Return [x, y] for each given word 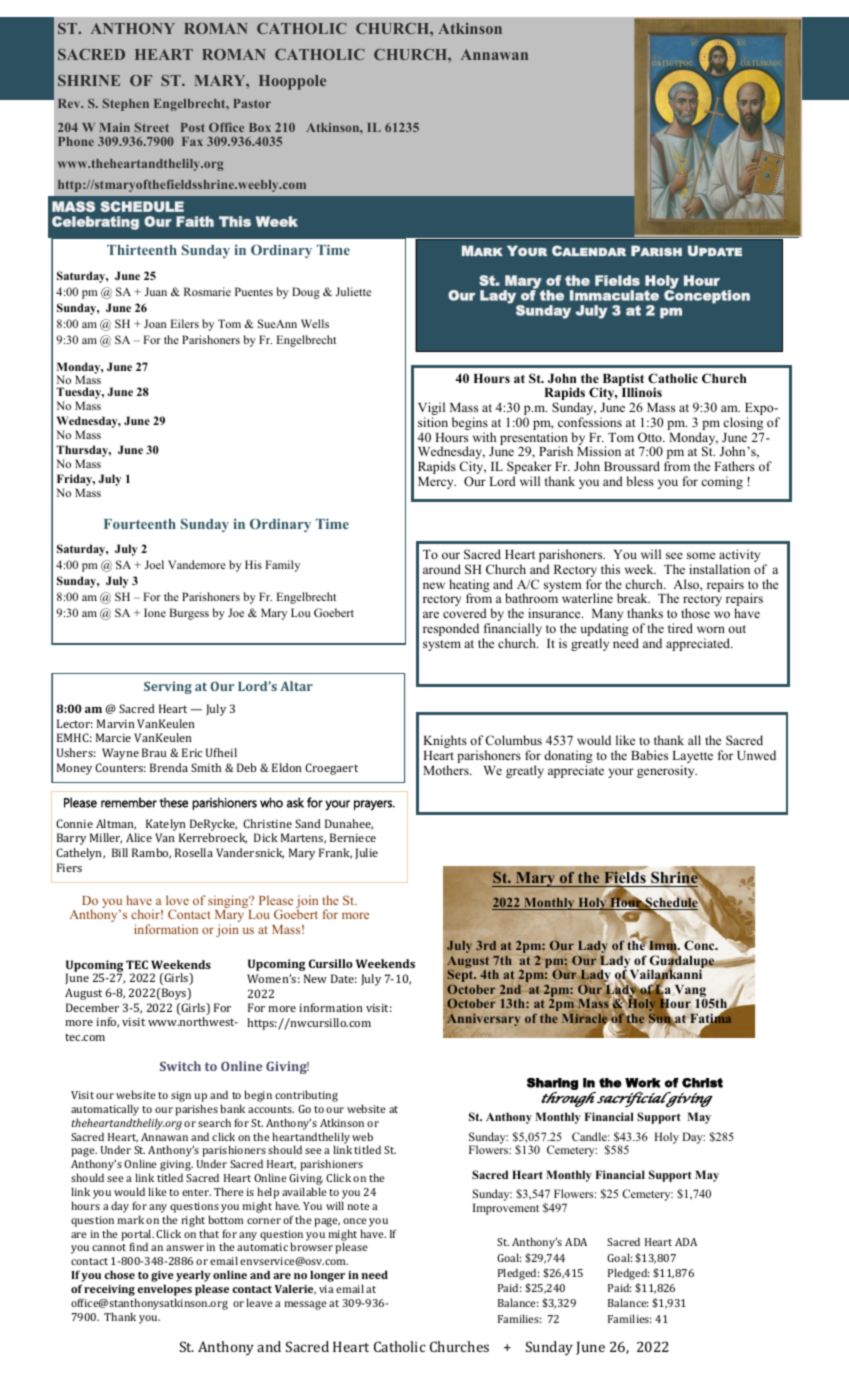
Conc [700, 945]
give [162, 1278]
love [177, 900]
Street [152, 127]
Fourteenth [140, 524]
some [701, 555]
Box [260, 127]
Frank [335, 853]
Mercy [437, 483]
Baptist [622, 381]
